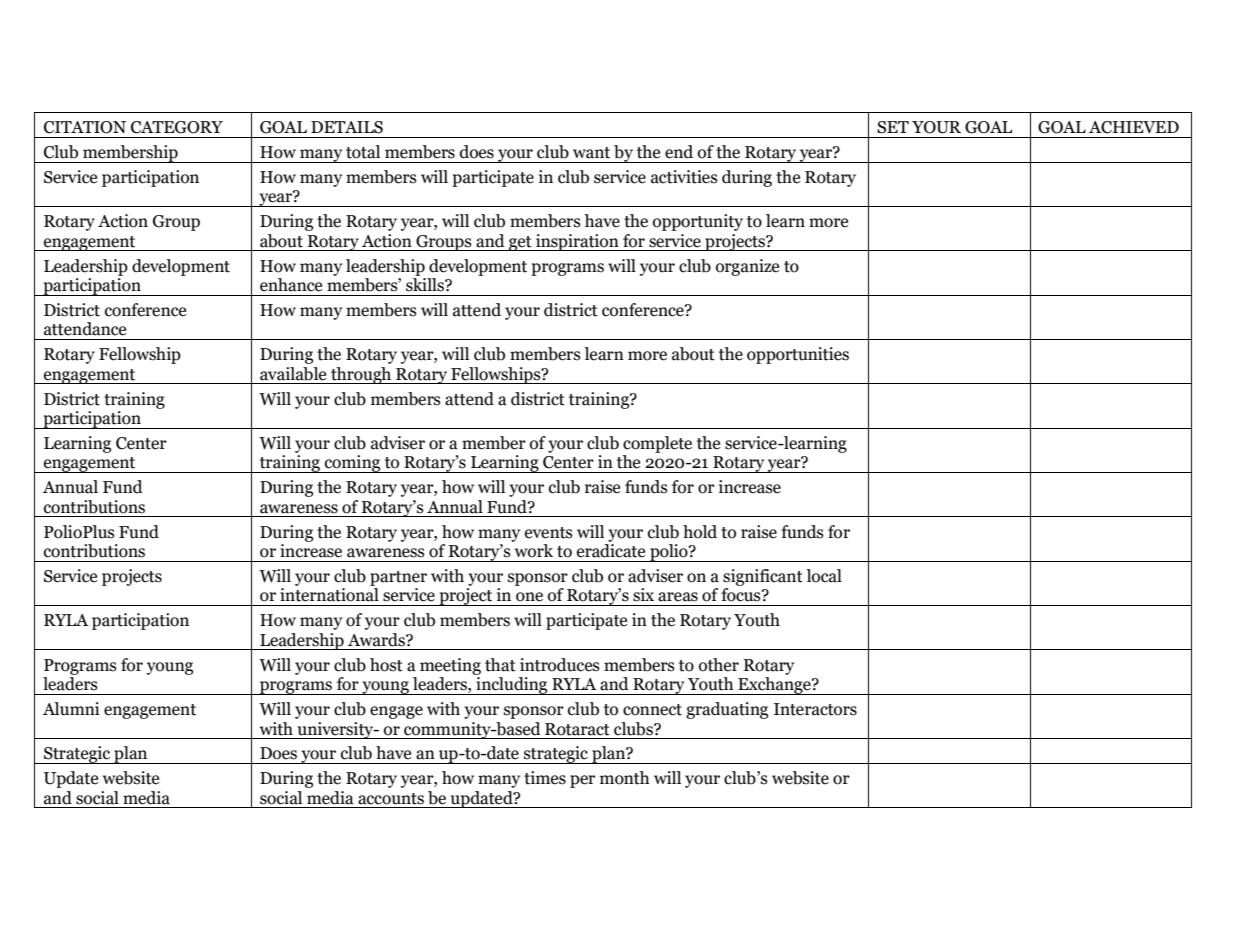 The width and height of the screenshot is (1233, 952). What do you see at coordinates (893, 127) in the screenshot?
I see `SET` at bounding box center [893, 127].
